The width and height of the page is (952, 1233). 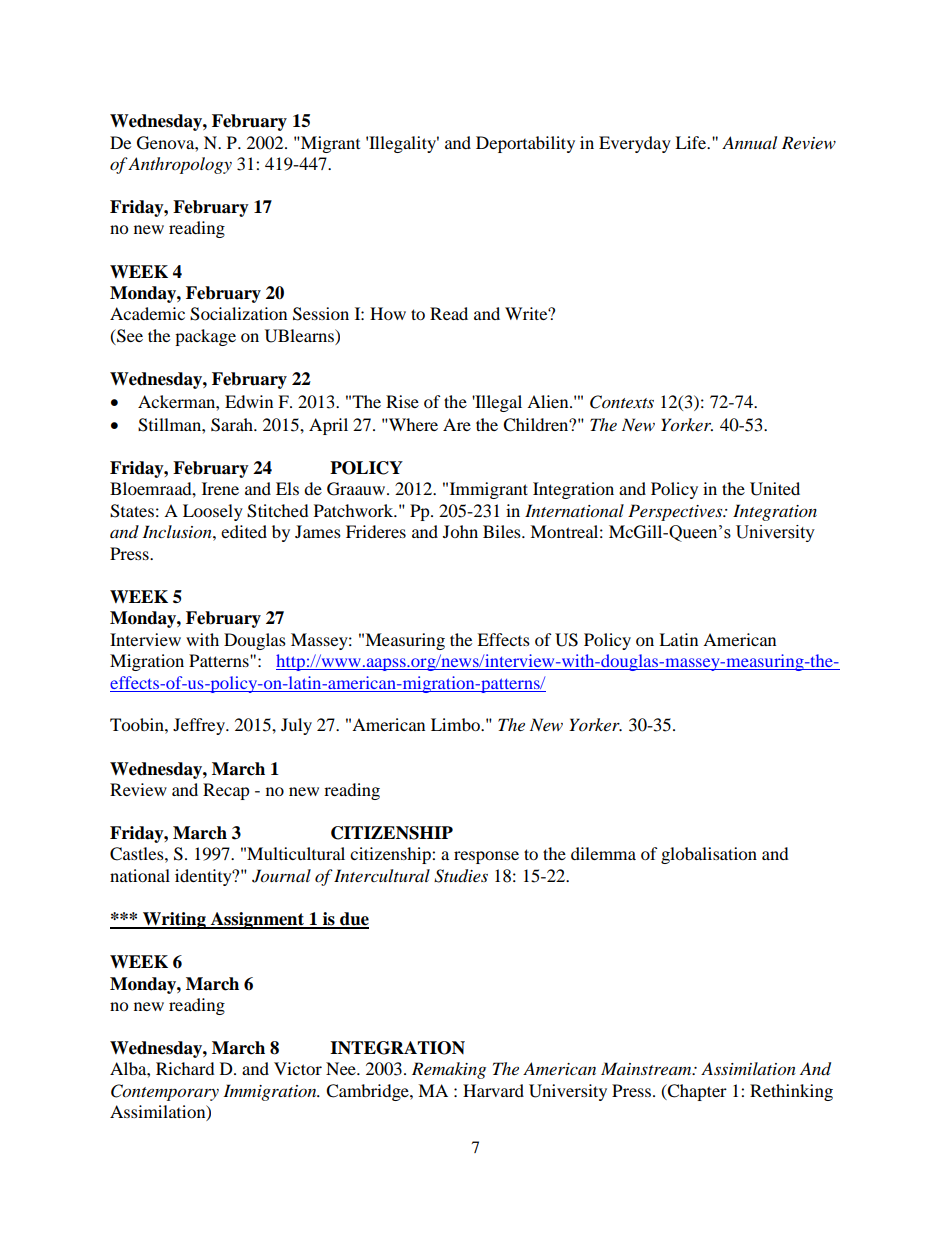 What do you see at coordinates (692, 142) in the page?
I see `Life` at bounding box center [692, 142].
